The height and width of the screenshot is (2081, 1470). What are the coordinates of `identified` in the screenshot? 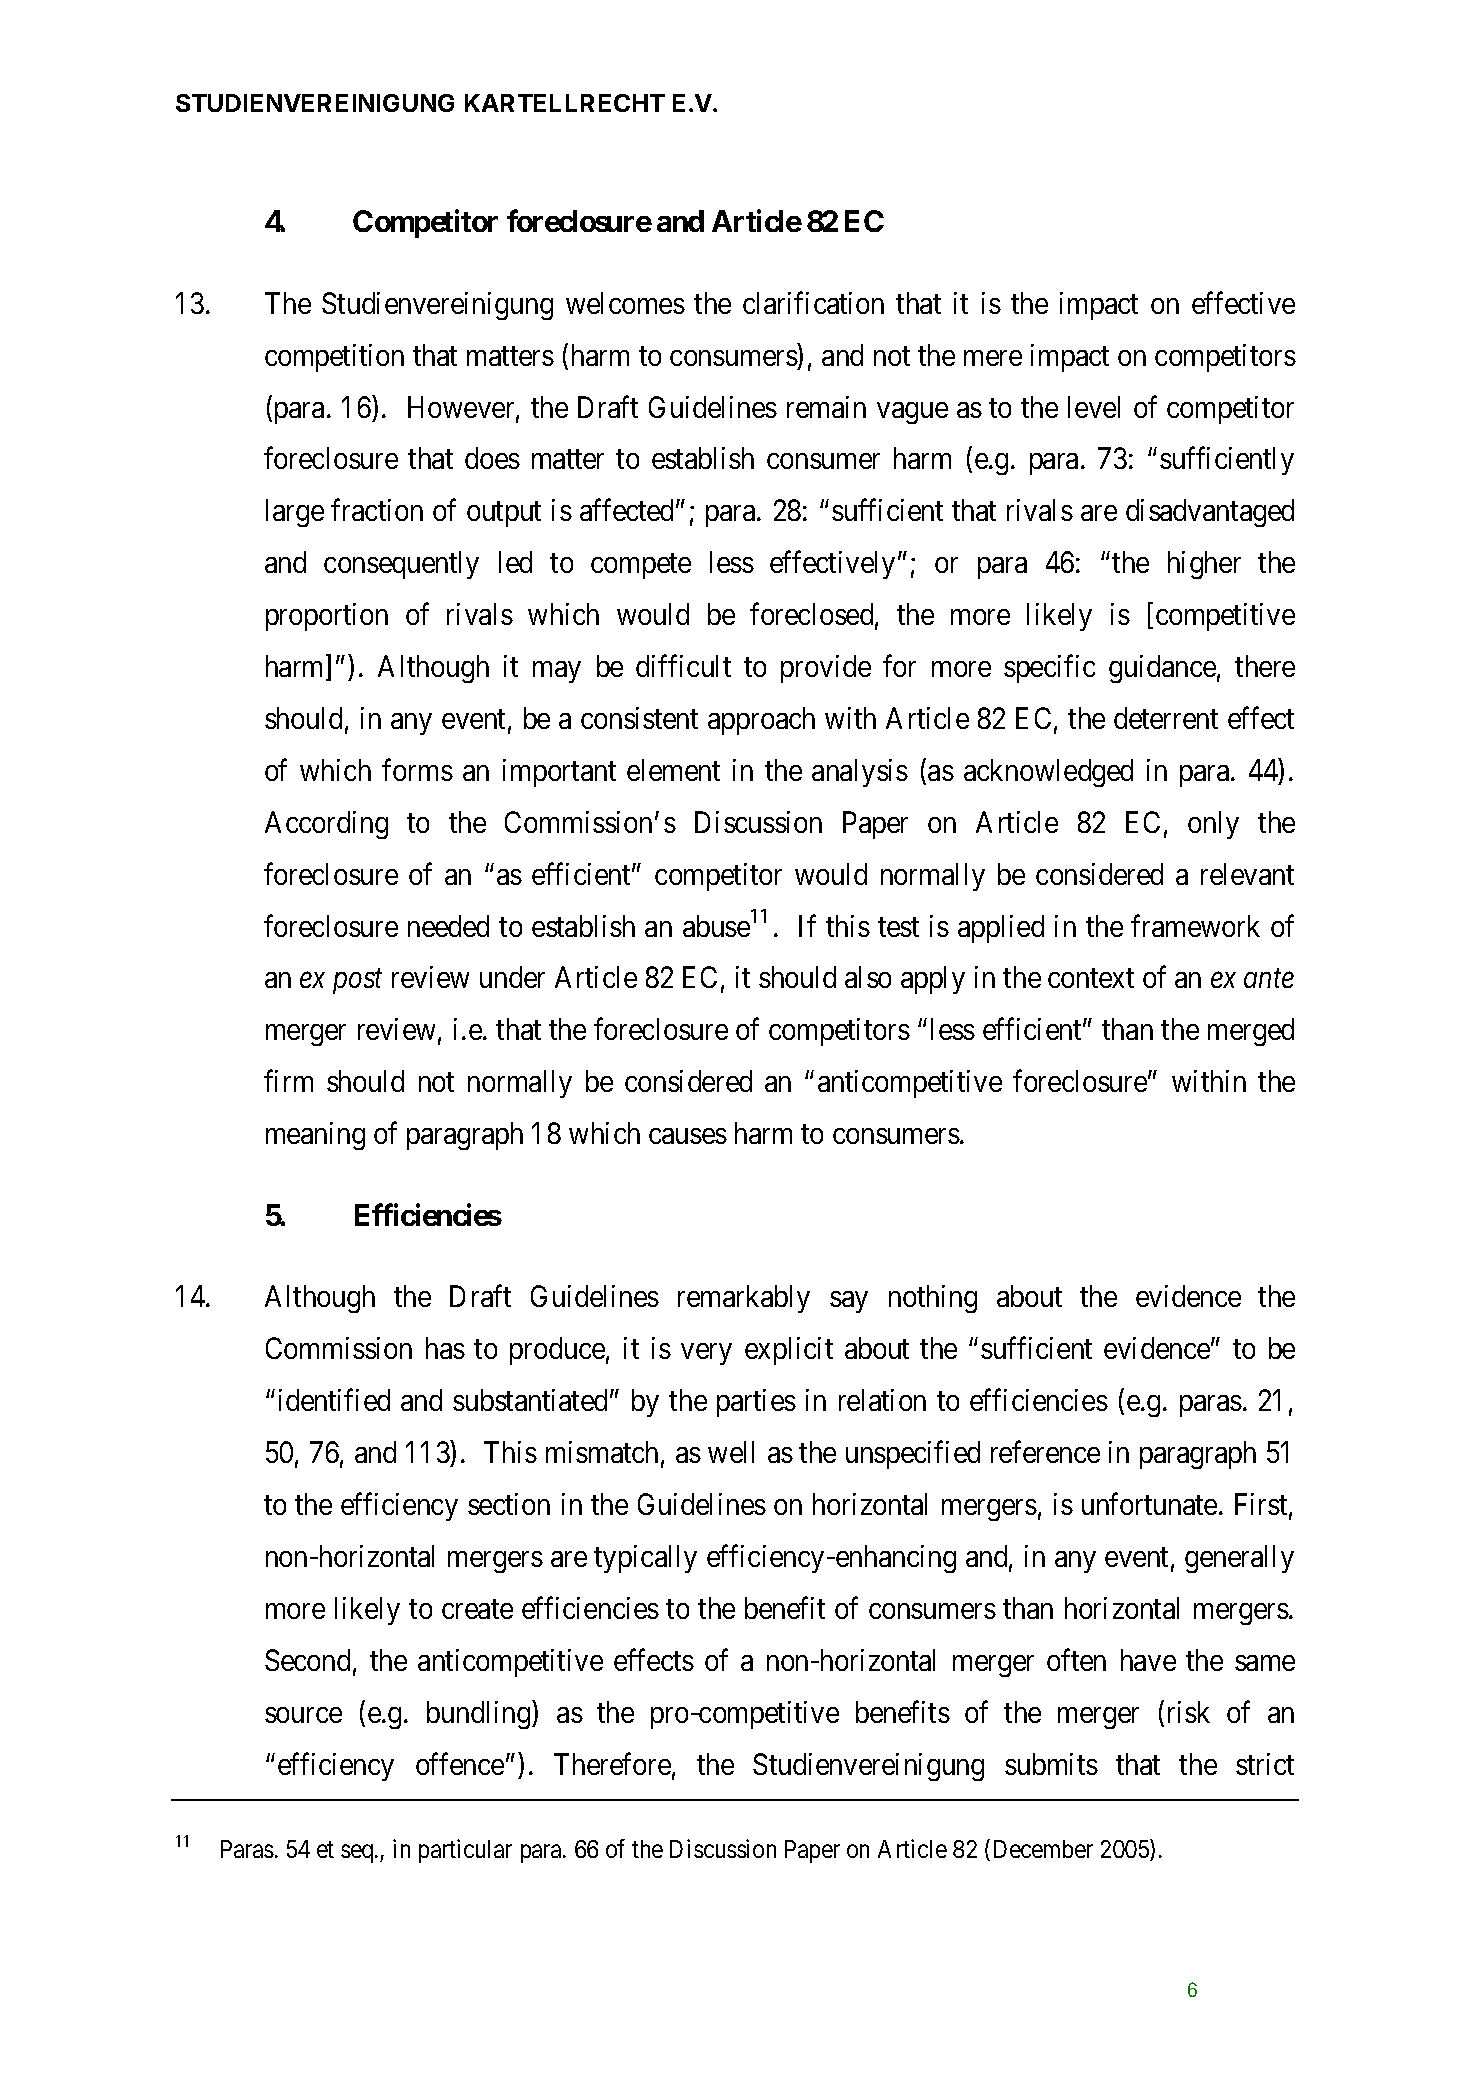 It's located at (334, 1400).
